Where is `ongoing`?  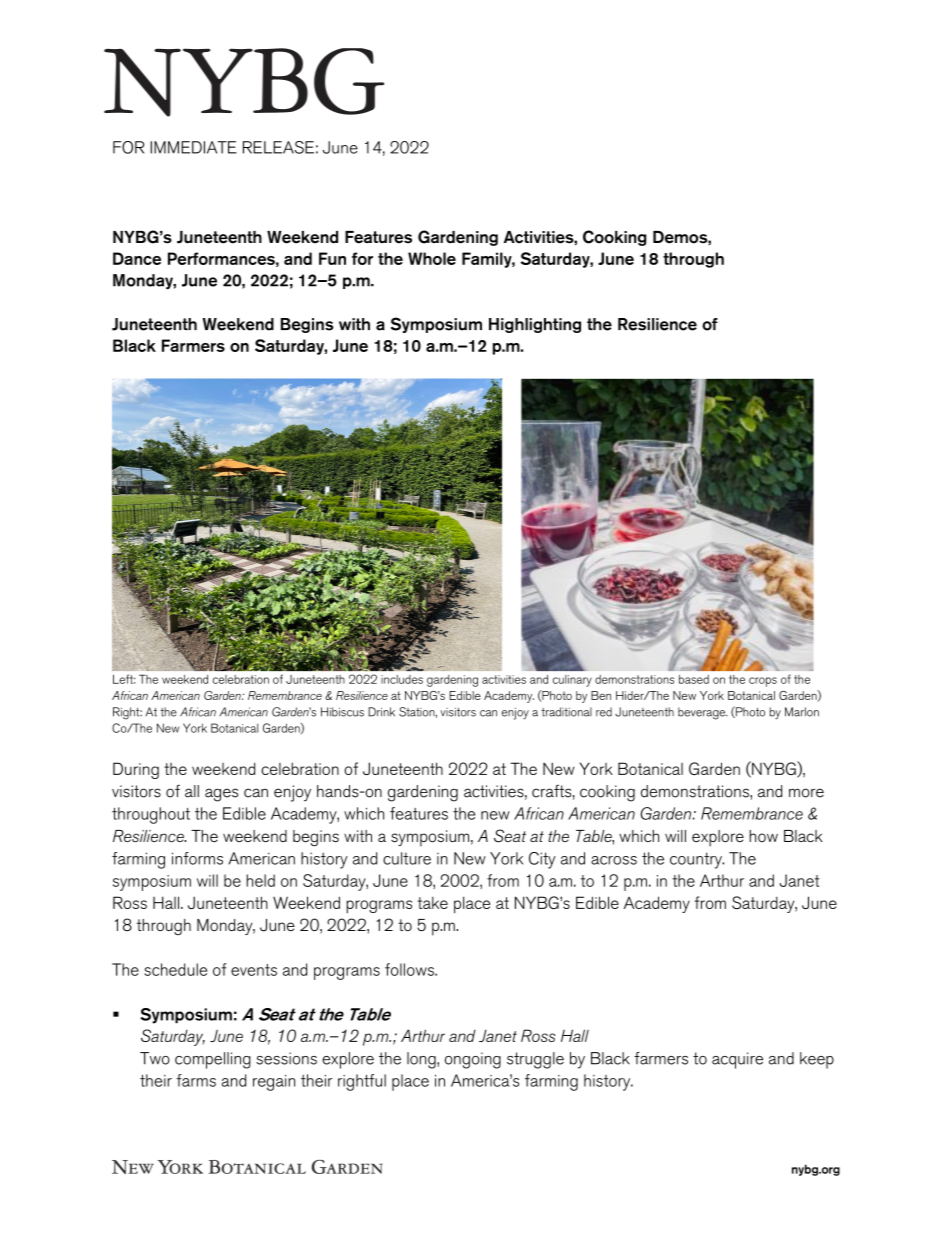 ongoing is located at coordinates (473, 1060).
